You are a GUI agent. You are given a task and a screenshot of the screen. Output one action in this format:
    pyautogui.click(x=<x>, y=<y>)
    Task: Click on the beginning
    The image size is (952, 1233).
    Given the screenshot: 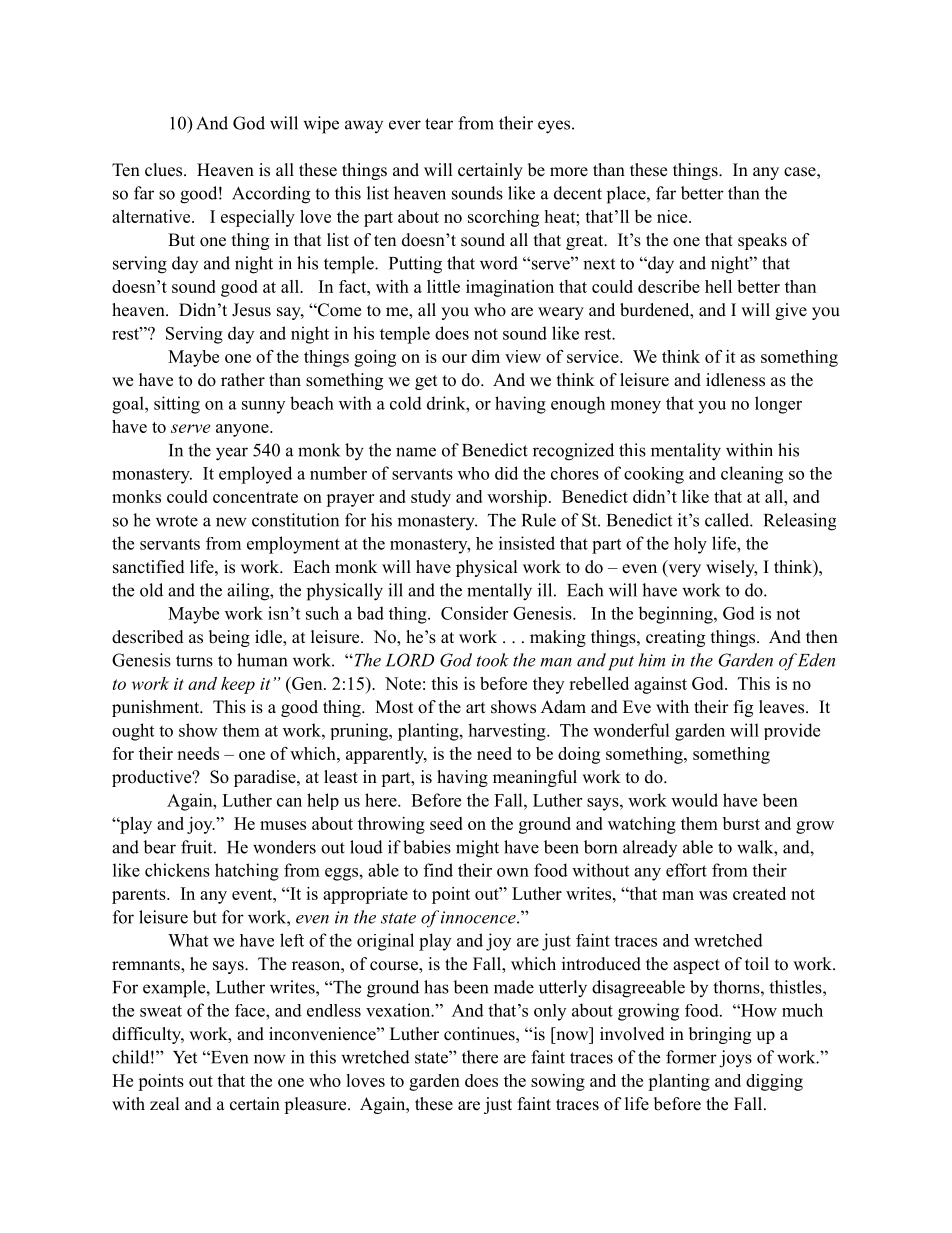 What is the action you would take?
    pyautogui.click(x=676, y=615)
